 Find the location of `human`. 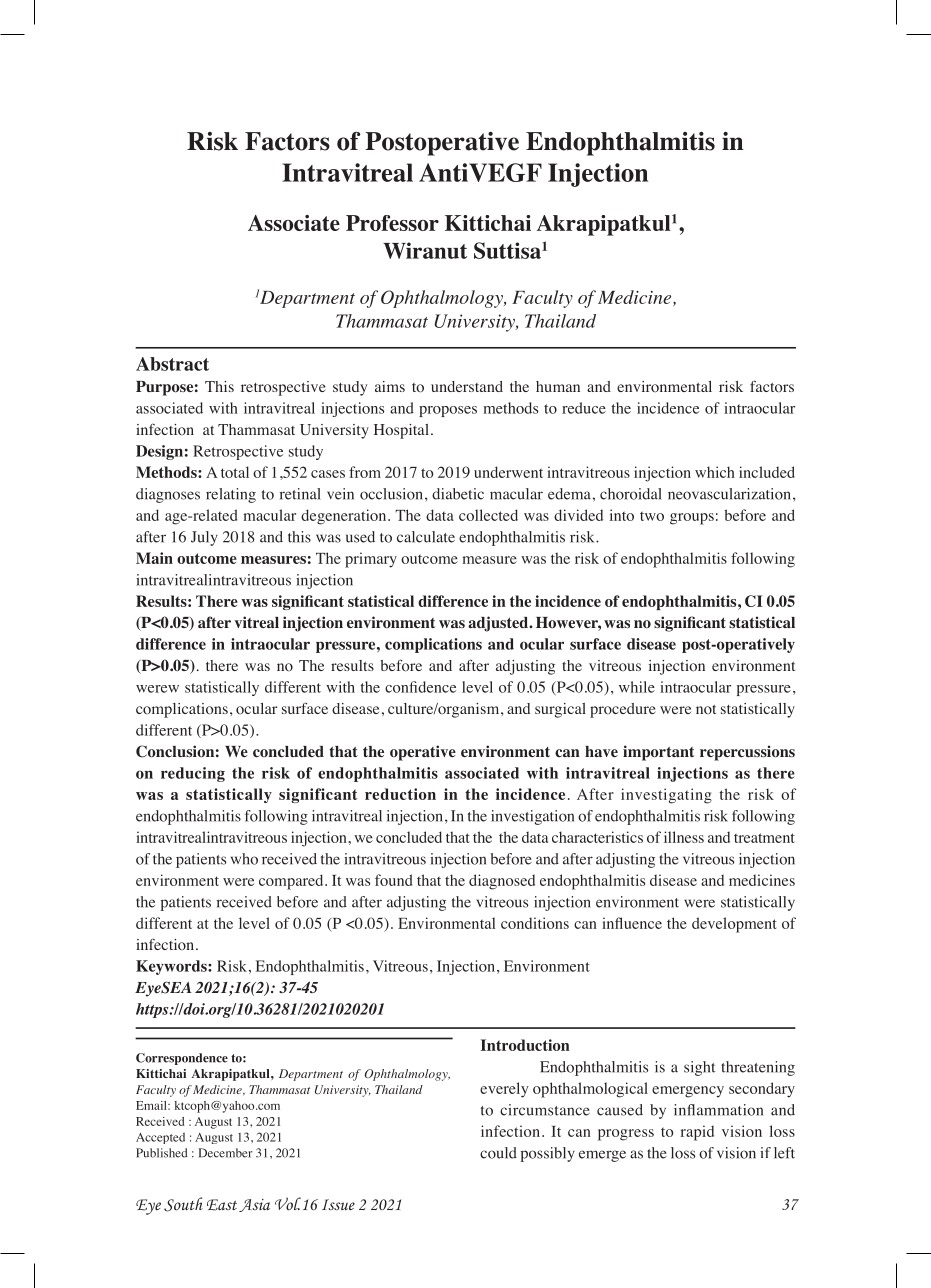

human is located at coordinates (558, 386).
